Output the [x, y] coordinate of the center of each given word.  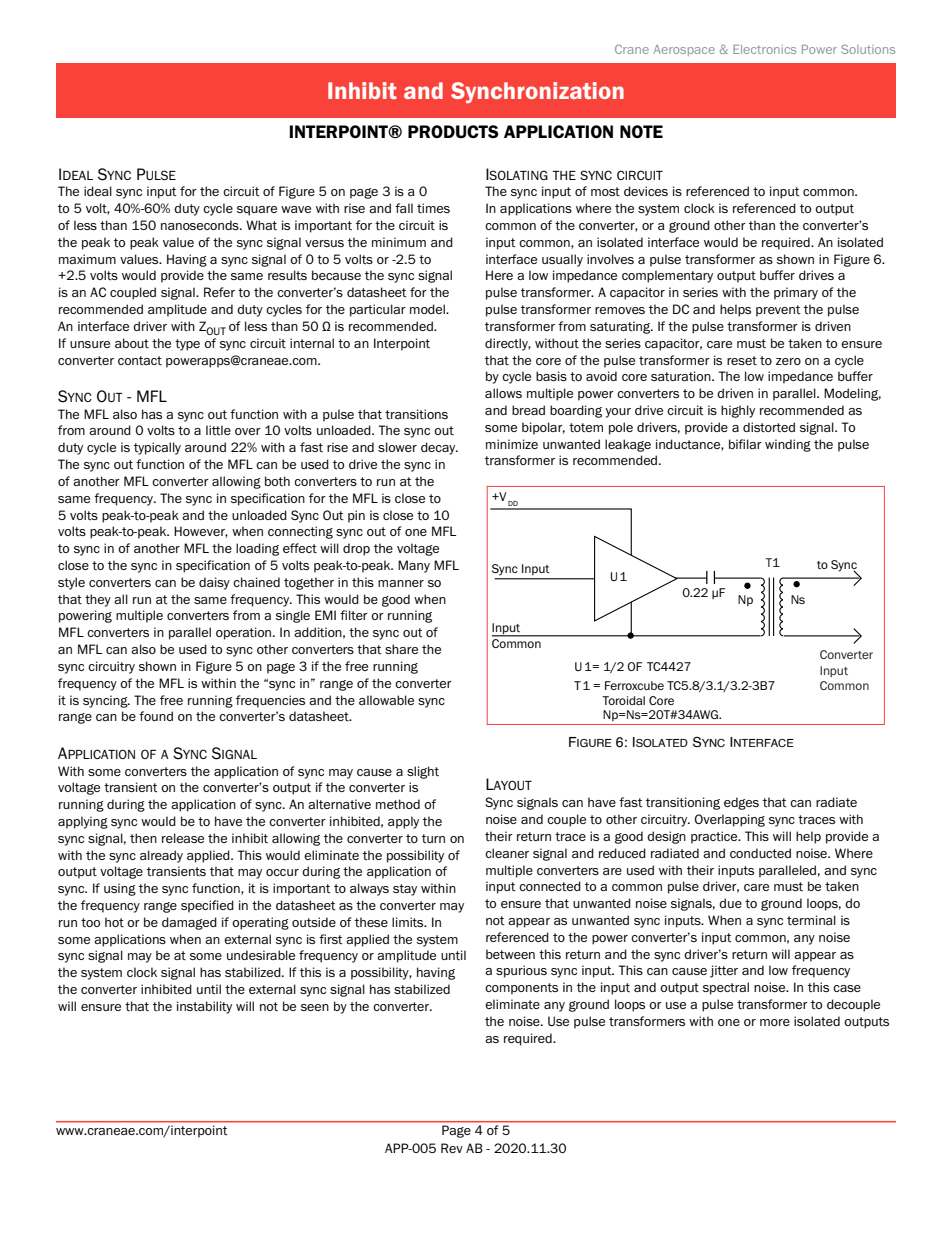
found [156, 716]
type [187, 345]
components [521, 989]
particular [378, 310]
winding [788, 445]
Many [414, 566]
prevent [778, 311]
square [257, 211]
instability [204, 1007]
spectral [726, 988]
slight [423, 772]
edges [741, 803]
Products [453, 131]
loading [257, 549]
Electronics [764, 49]
